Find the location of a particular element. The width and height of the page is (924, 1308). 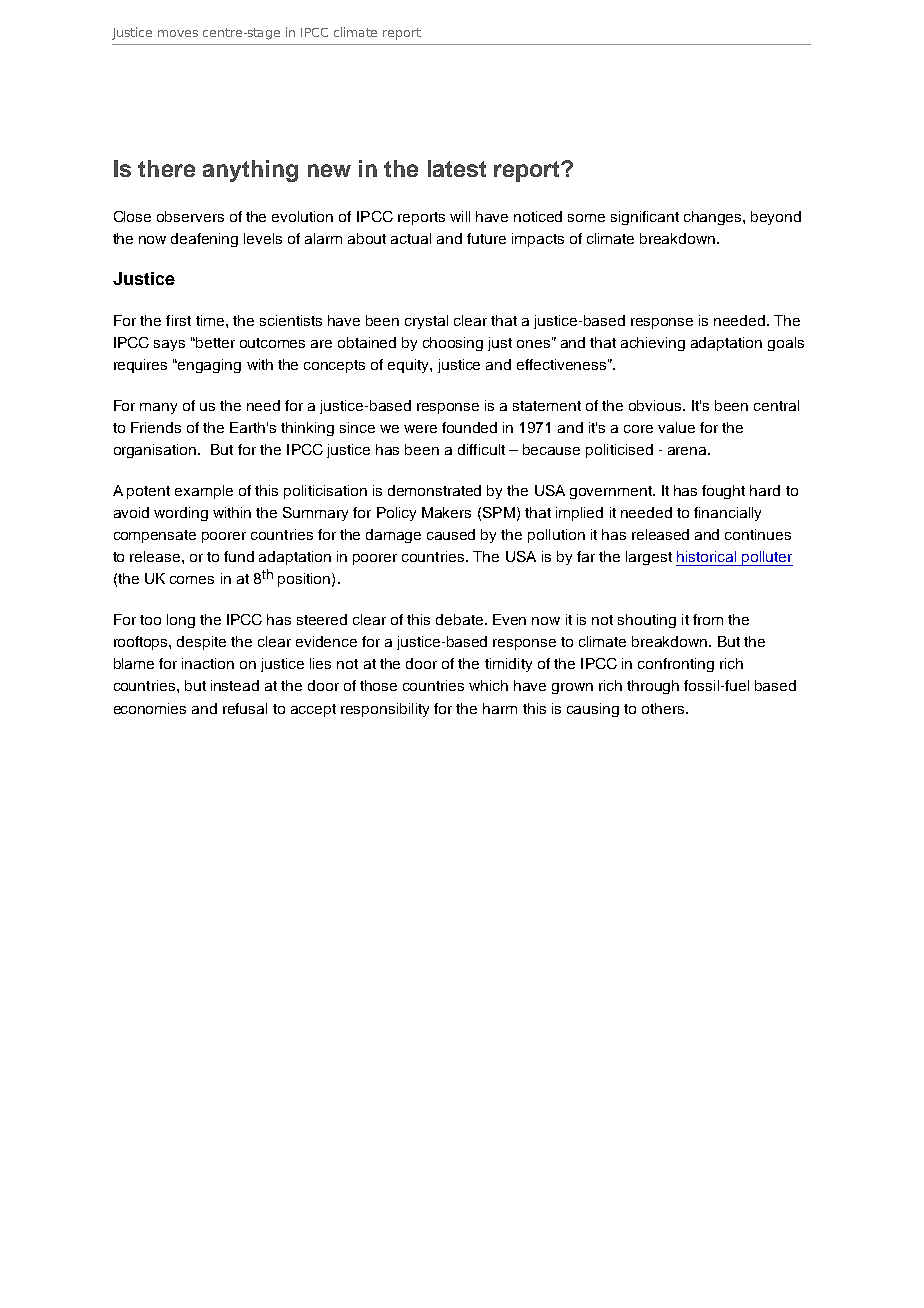

achieving is located at coordinates (653, 344).
